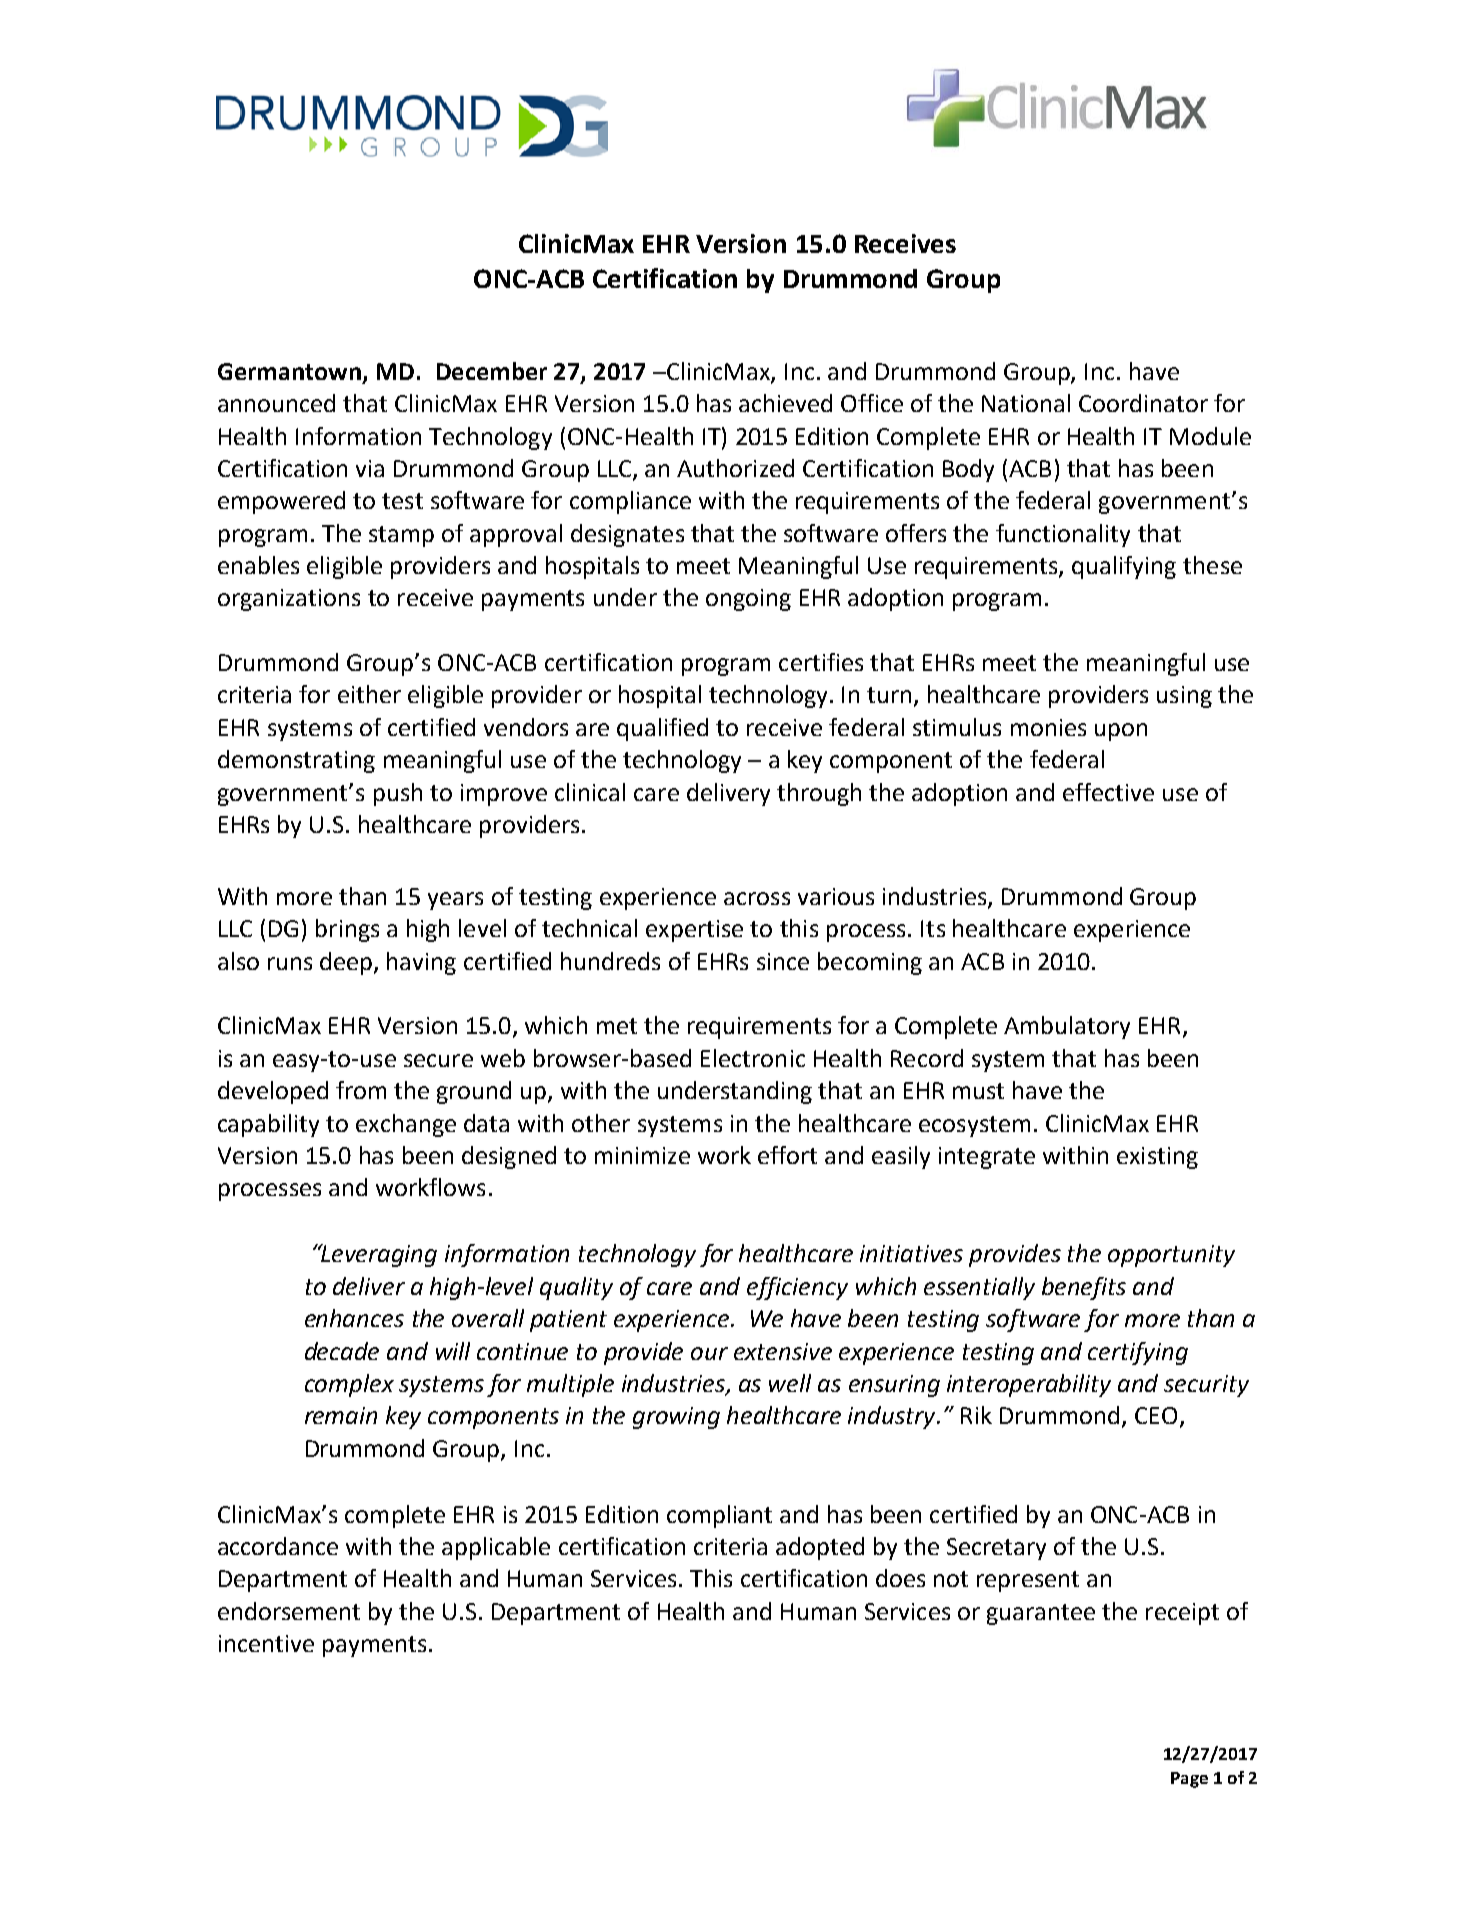  Describe the element at coordinates (266, 1643) in the screenshot. I see `incentive` at that location.
